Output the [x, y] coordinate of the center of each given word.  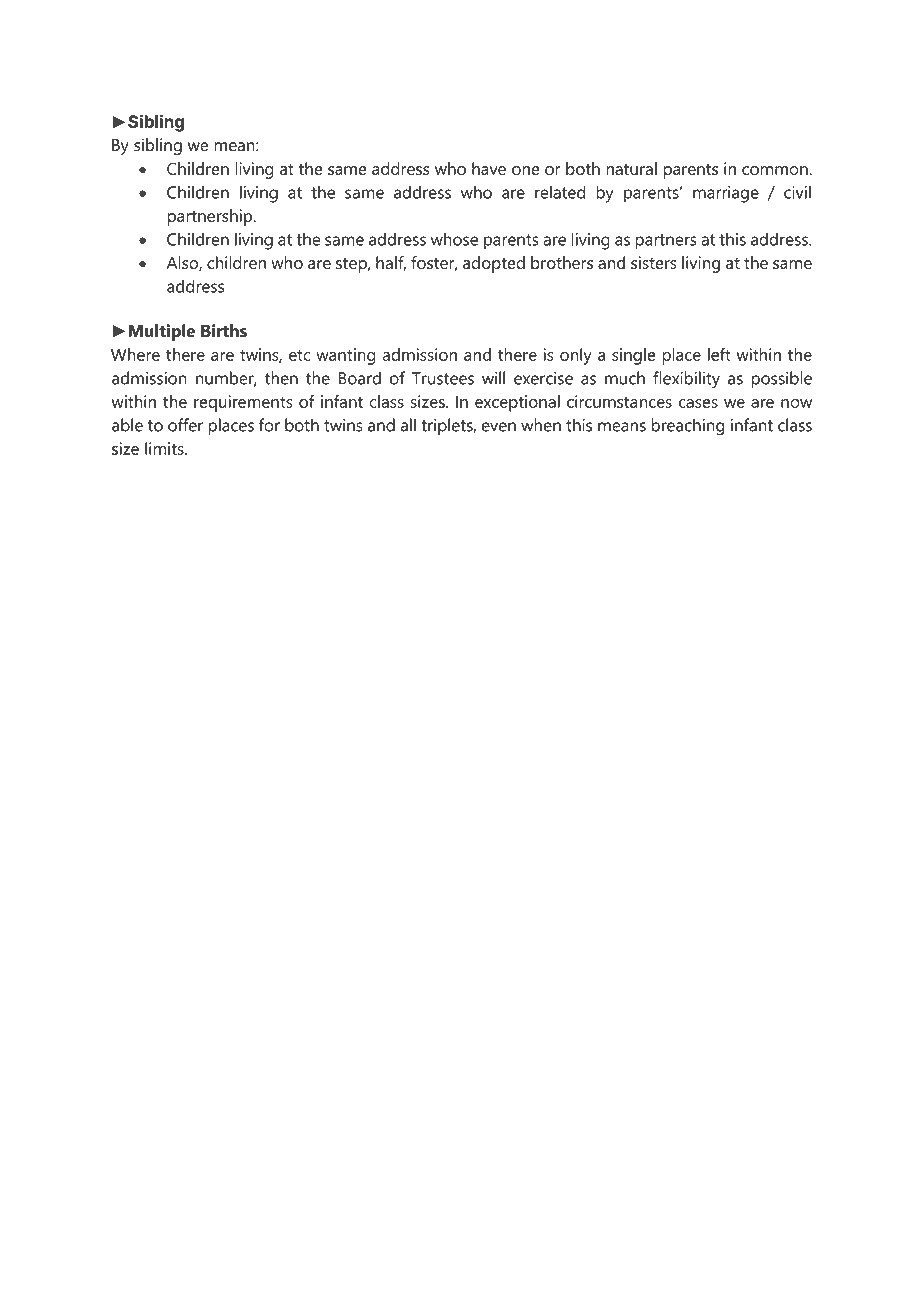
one [525, 170]
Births [224, 330]
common [776, 170]
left [719, 354]
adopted [494, 264]
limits [165, 448]
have [489, 168]
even [499, 427]
